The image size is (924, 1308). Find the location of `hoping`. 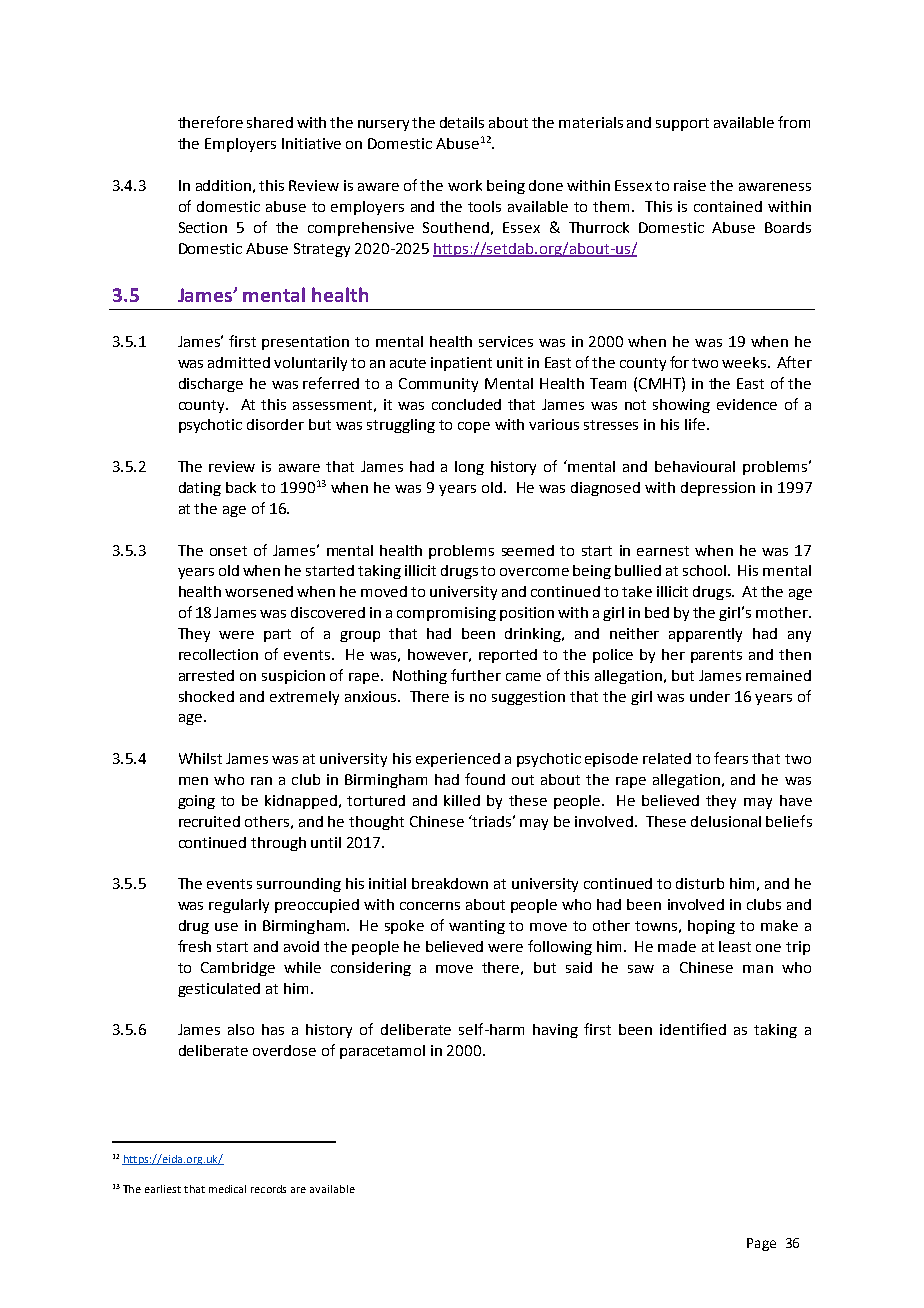

hoping is located at coordinates (711, 927).
